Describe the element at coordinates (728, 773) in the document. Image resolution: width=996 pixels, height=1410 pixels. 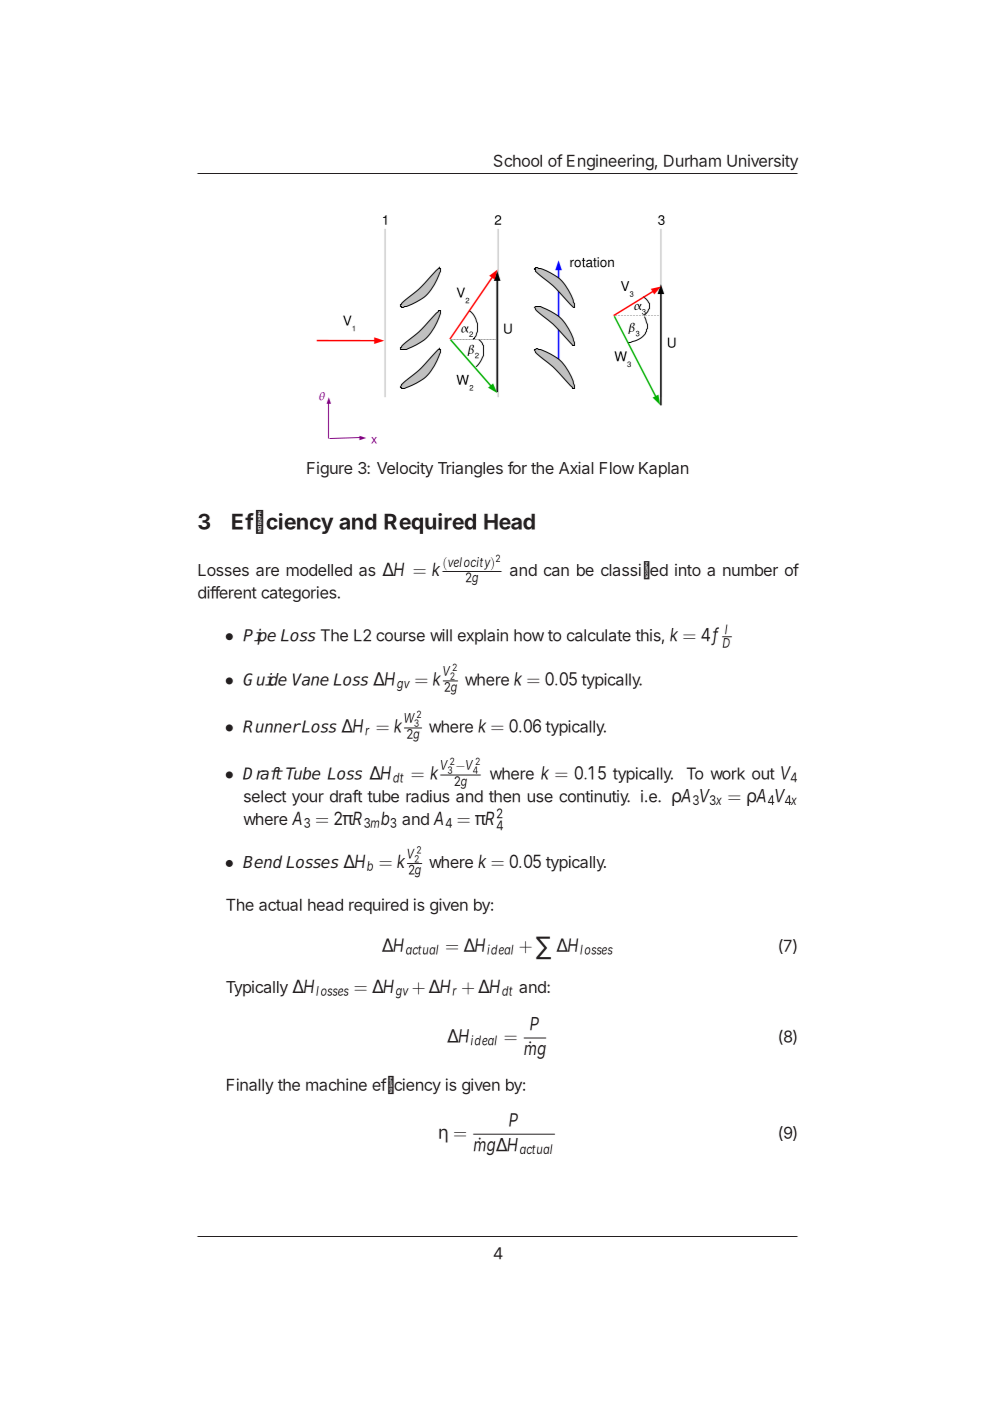
I see `work` at that location.
